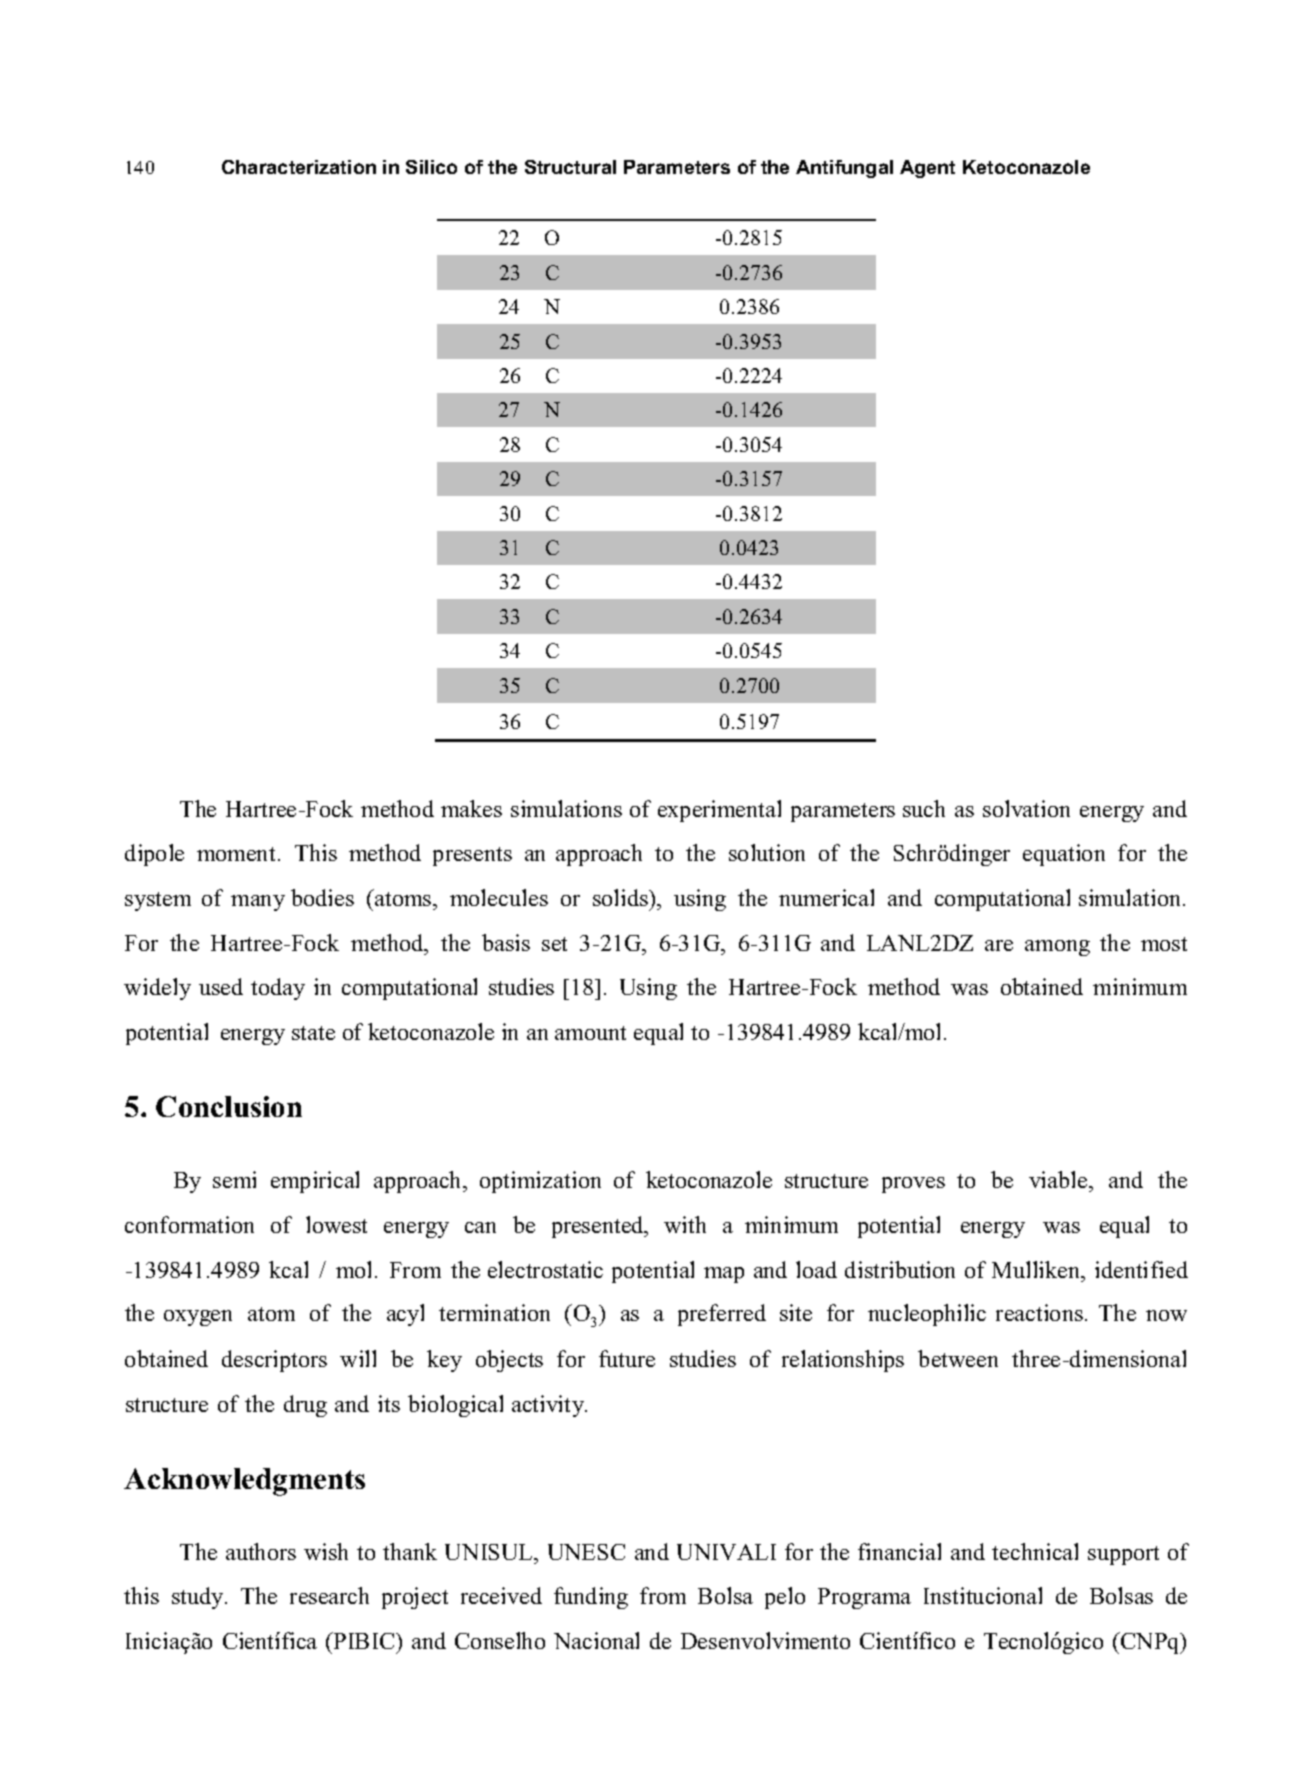 This document has height=1782, width=1313. Describe the element at coordinates (570, 167) in the document. I see `Structural` at that location.
